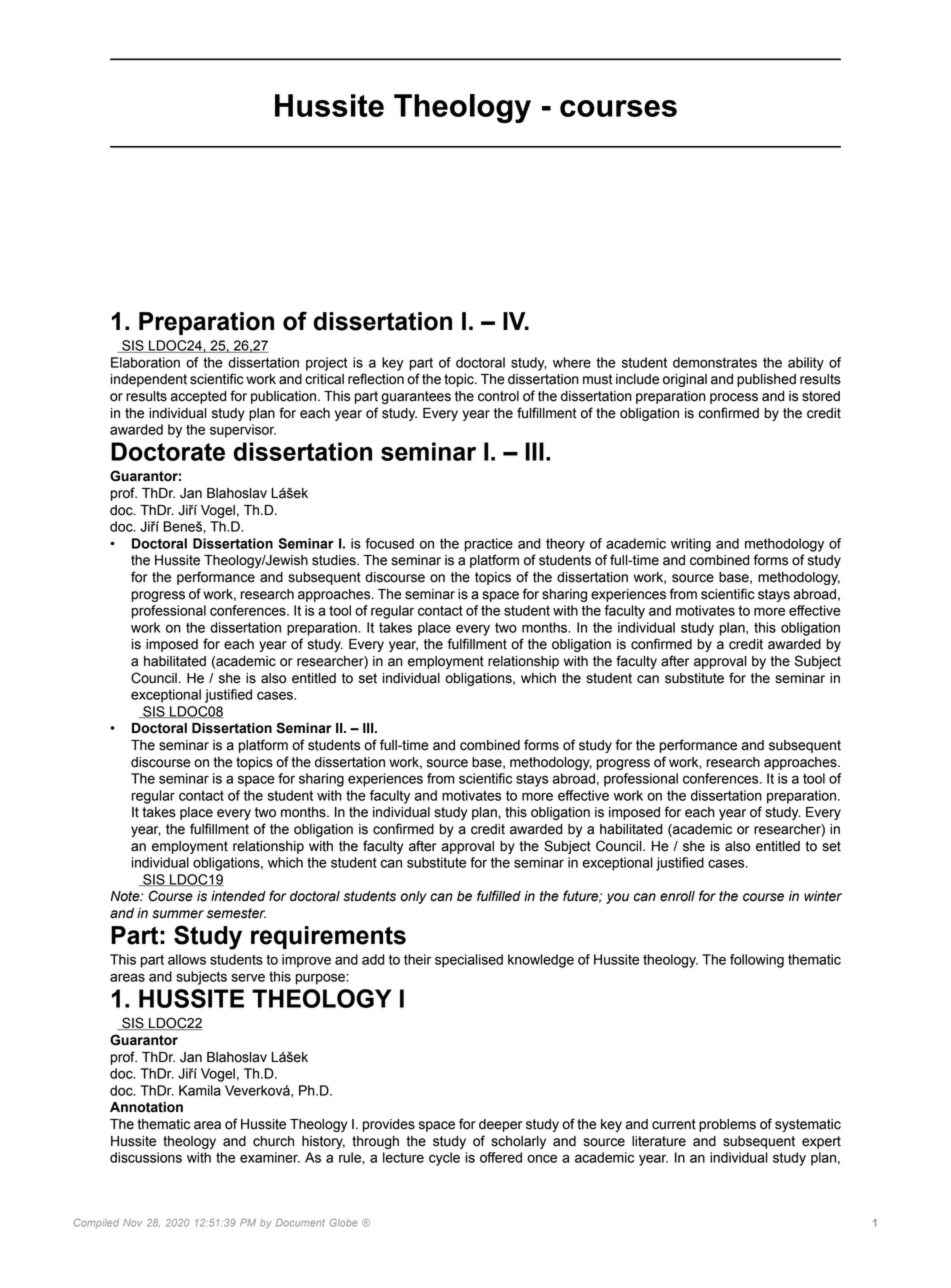 The height and width of the image is (1288, 951). I want to click on problems, so click(727, 1125).
